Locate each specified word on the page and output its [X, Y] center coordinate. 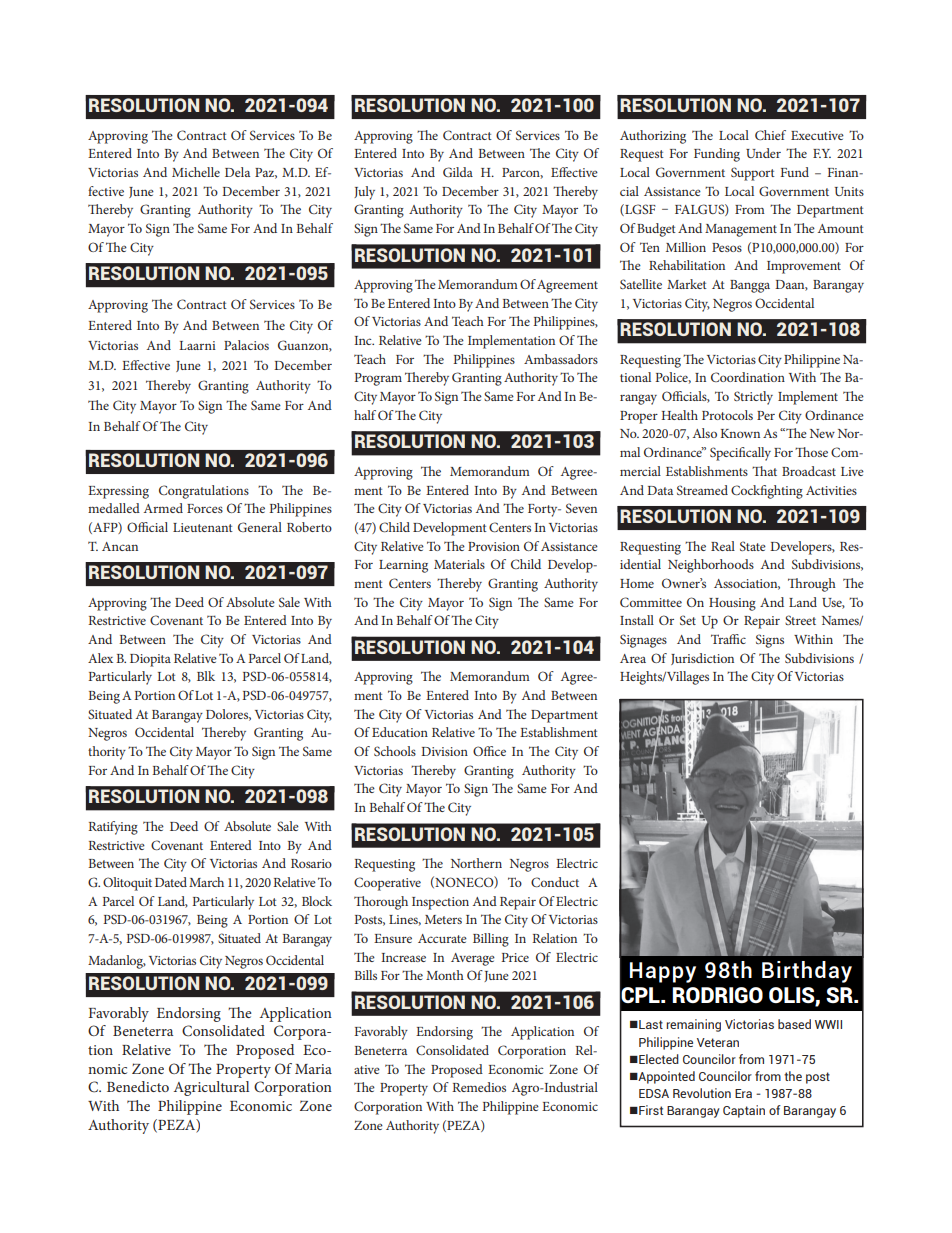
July [364, 193]
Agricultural [211, 1088]
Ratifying [113, 828]
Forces [205, 508]
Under [763, 153]
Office [489, 751]
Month [445, 975]
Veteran [718, 1042]
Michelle [196, 172]
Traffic [728, 639]
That [764, 471]
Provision [494, 546]
